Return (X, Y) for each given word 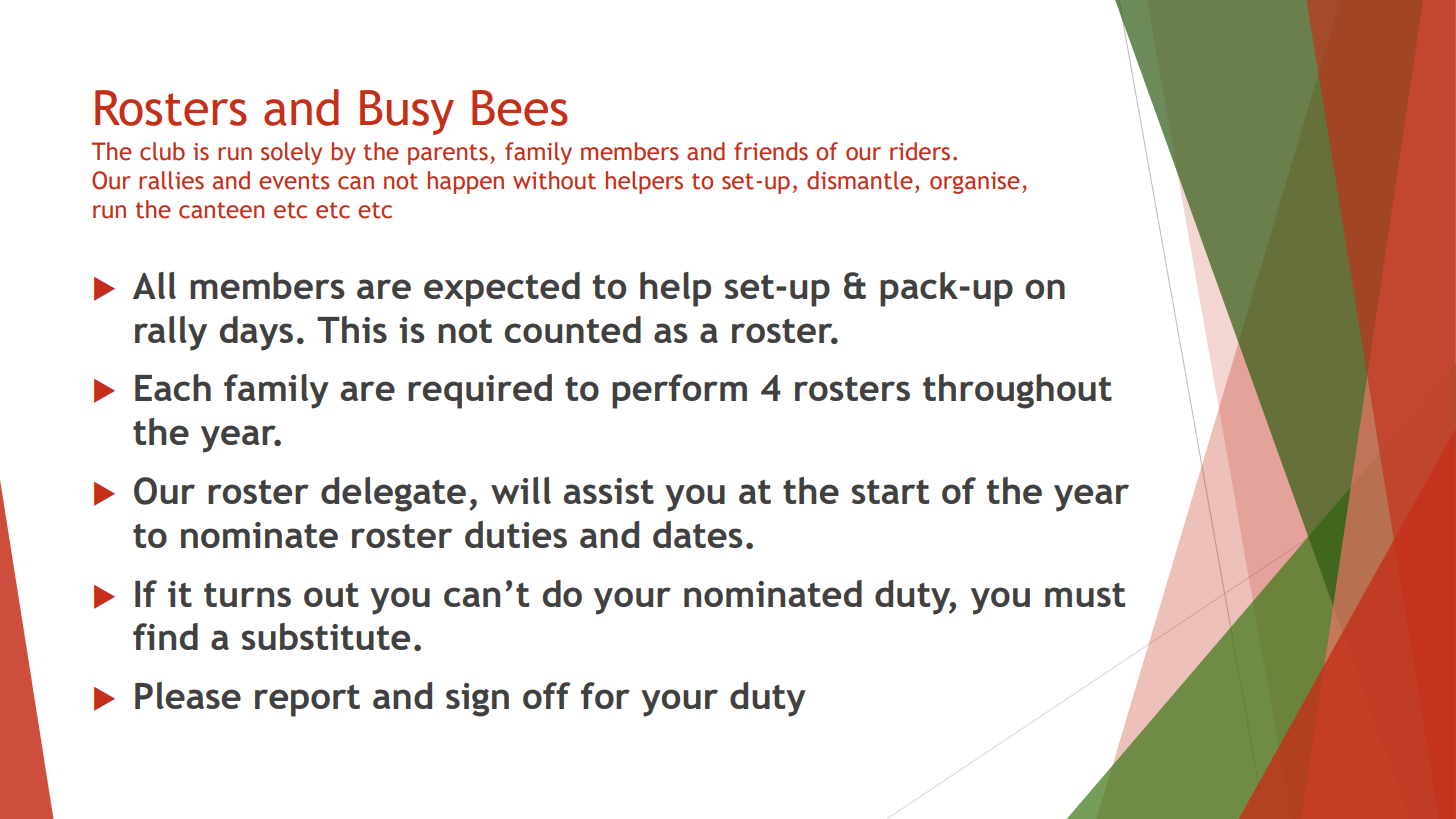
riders (920, 151)
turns (247, 595)
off (546, 695)
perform (679, 391)
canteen (221, 210)
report (307, 701)
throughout (1017, 391)
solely (291, 153)
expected (502, 289)
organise (975, 183)
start (890, 492)
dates (698, 534)
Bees (520, 108)
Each (173, 387)
